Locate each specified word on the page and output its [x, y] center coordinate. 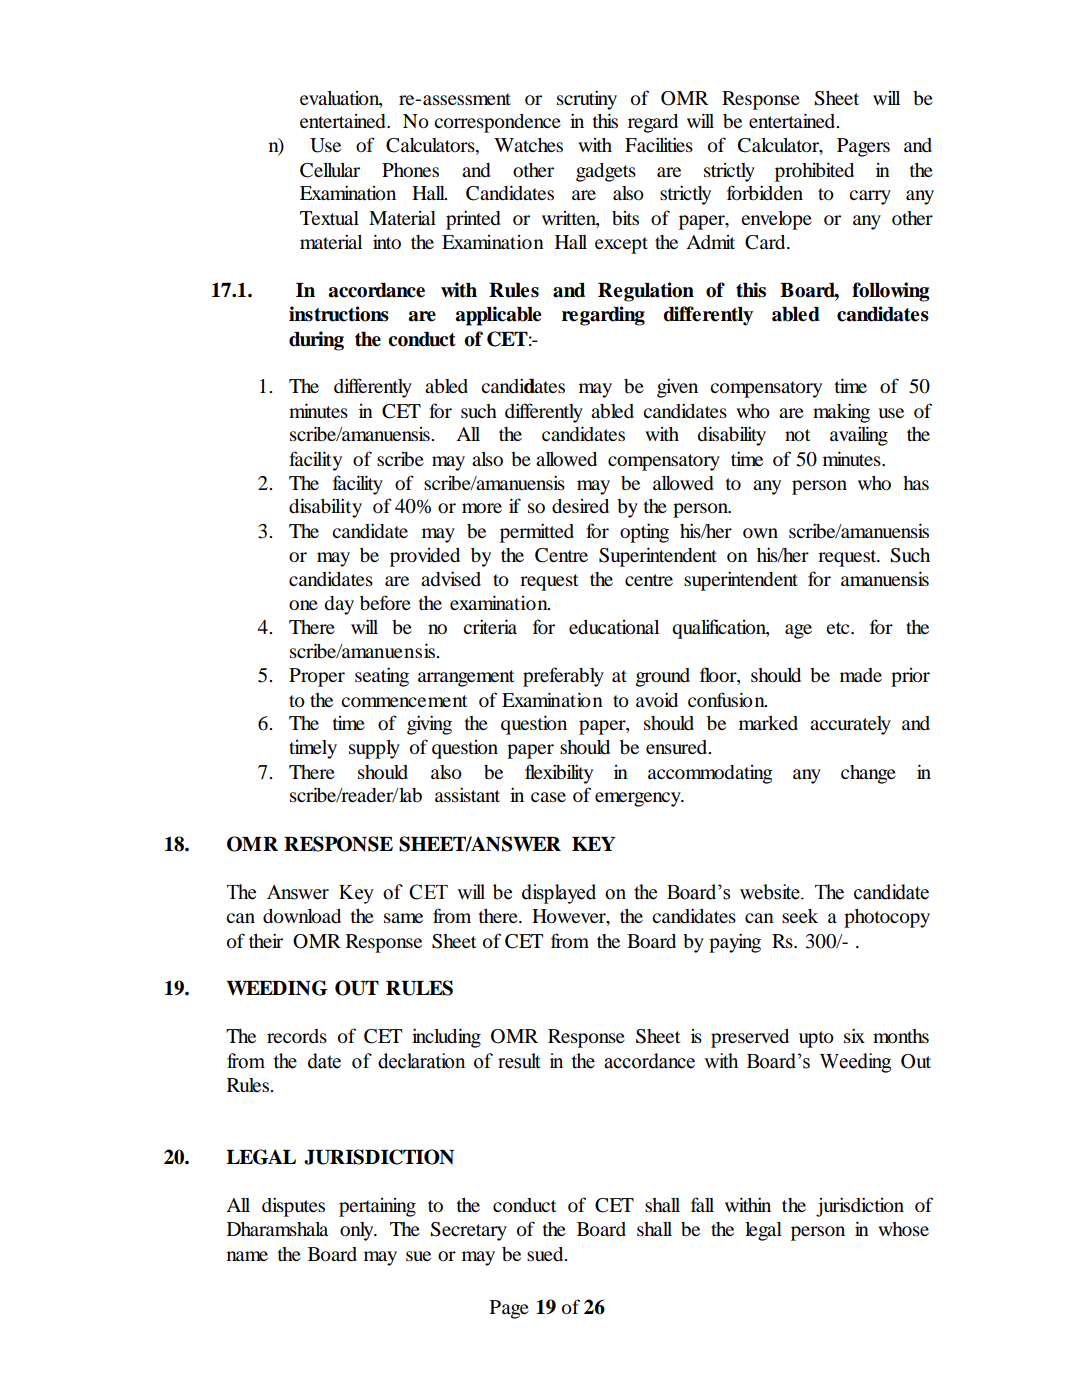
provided [425, 557]
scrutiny [587, 100]
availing [859, 436]
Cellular [330, 170]
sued [546, 1254]
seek [800, 916]
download [302, 916]
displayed [559, 894]
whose [903, 1229]
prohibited [814, 172]
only [358, 1231]
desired [580, 506]
